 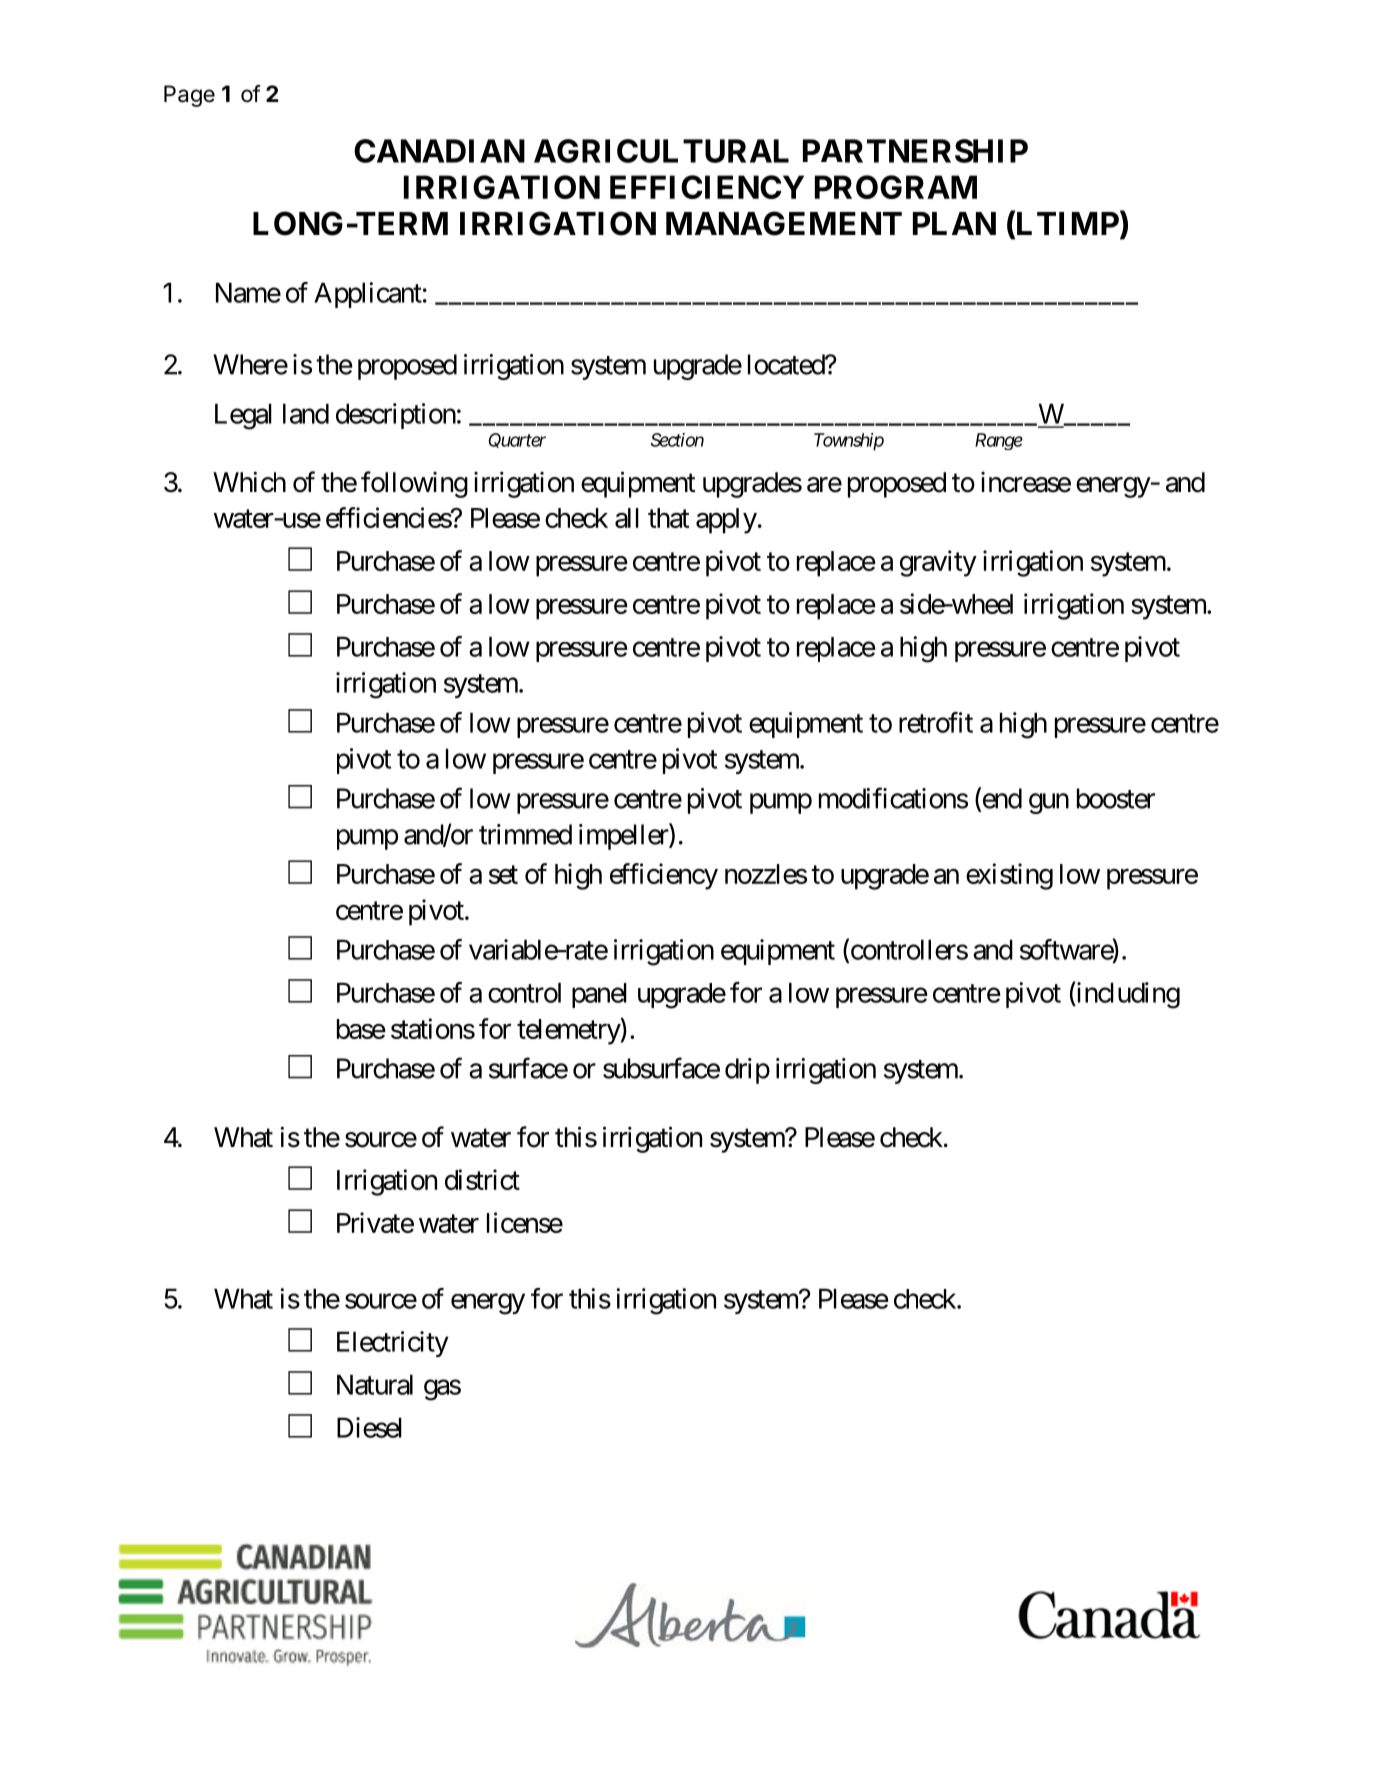 What do you see at coordinates (189, 96) in the screenshot?
I see `Page` at bounding box center [189, 96].
